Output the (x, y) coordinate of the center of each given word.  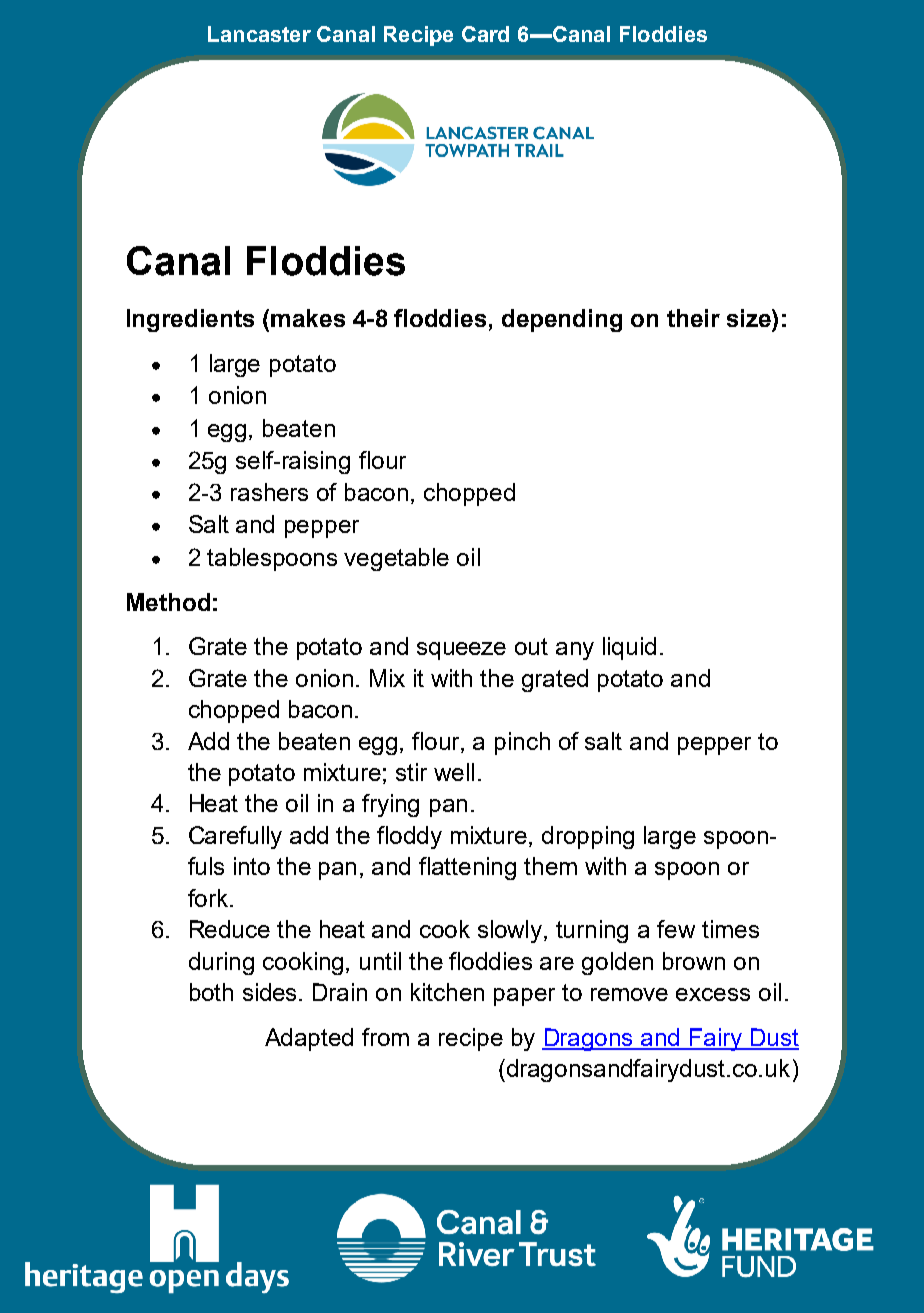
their (693, 318)
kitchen (447, 992)
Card (485, 34)
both (211, 992)
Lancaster (259, 34)
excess (713, 994)
